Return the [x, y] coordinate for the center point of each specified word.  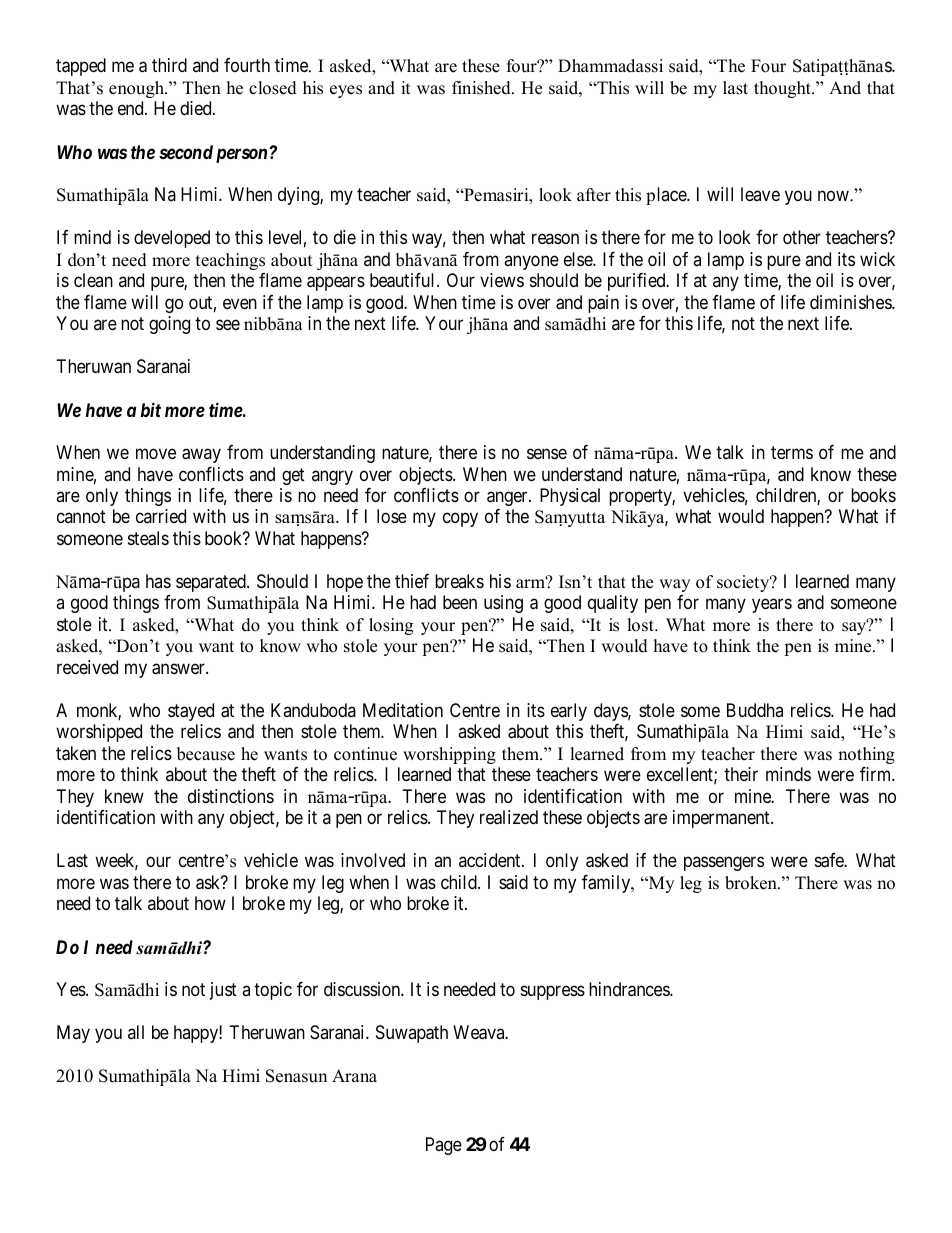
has [158, 581]
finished [482, 88]
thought [783, 89]
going [169, 325]
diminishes [851, 302]
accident [491, 860]
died [197, 108]
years [772, 606]
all [136, 1032]
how [210, 903]
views [502, 280]
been [460, 602]
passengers [724, 864]
